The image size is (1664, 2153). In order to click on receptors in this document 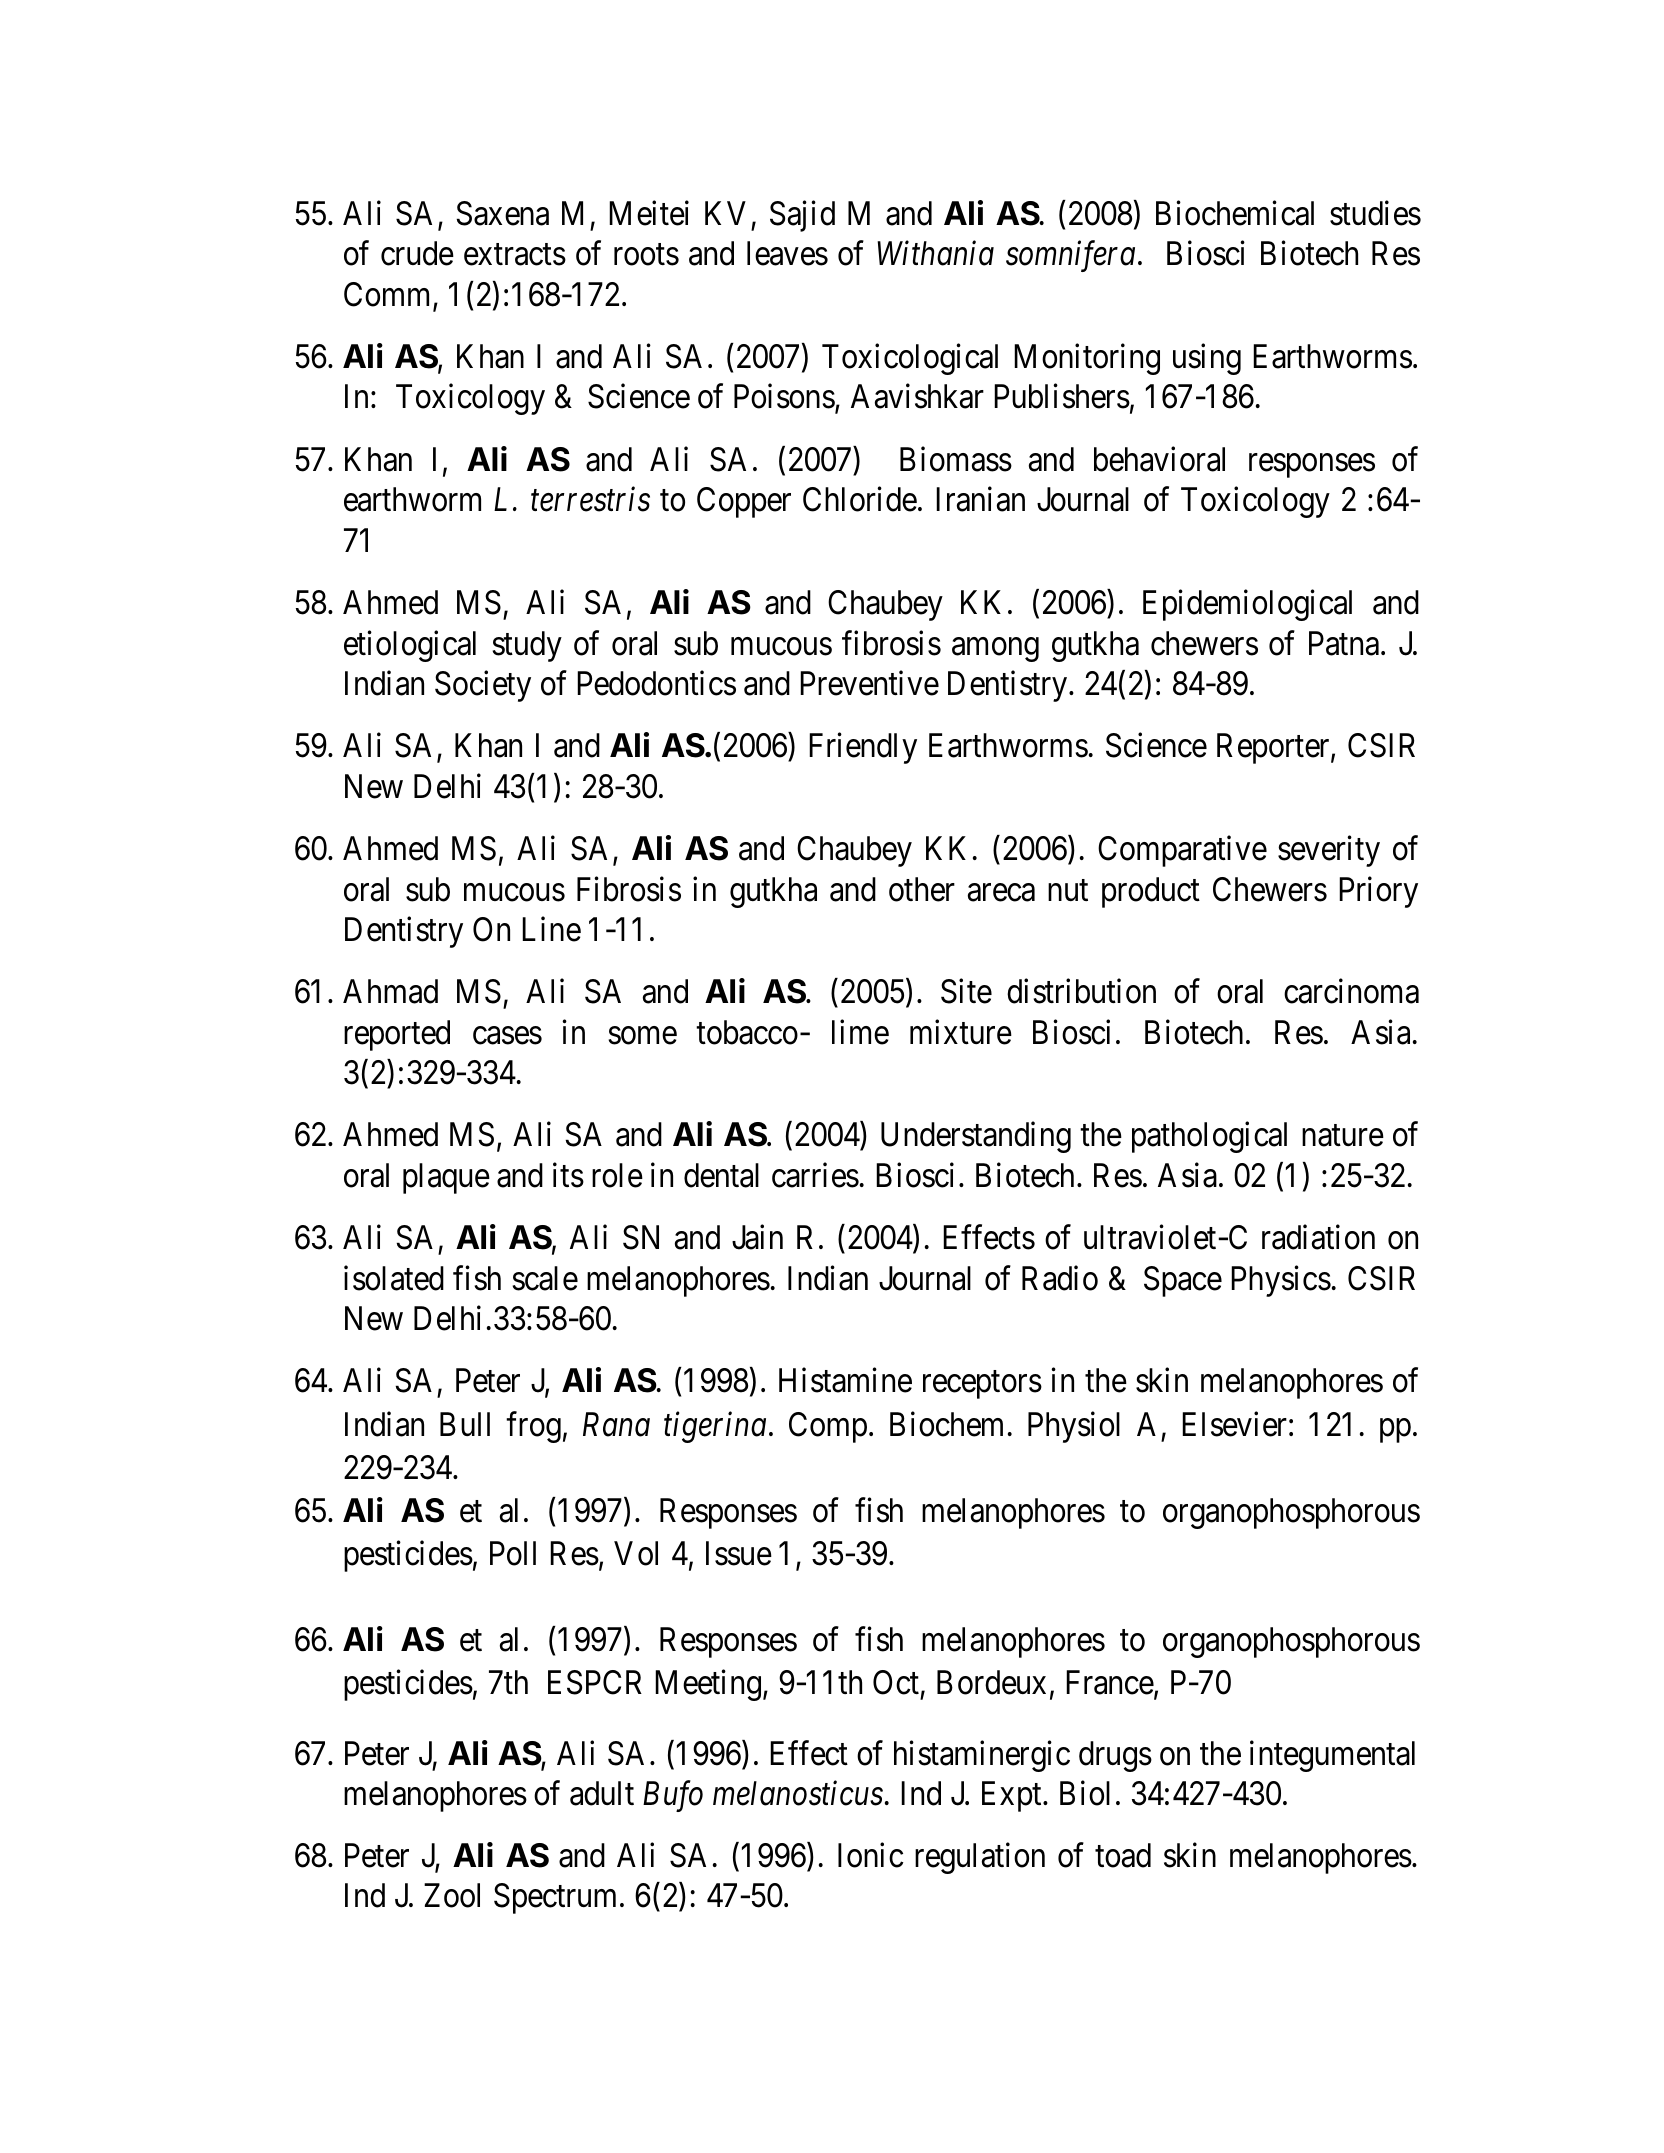, I will do `click(982, 1385)`.
